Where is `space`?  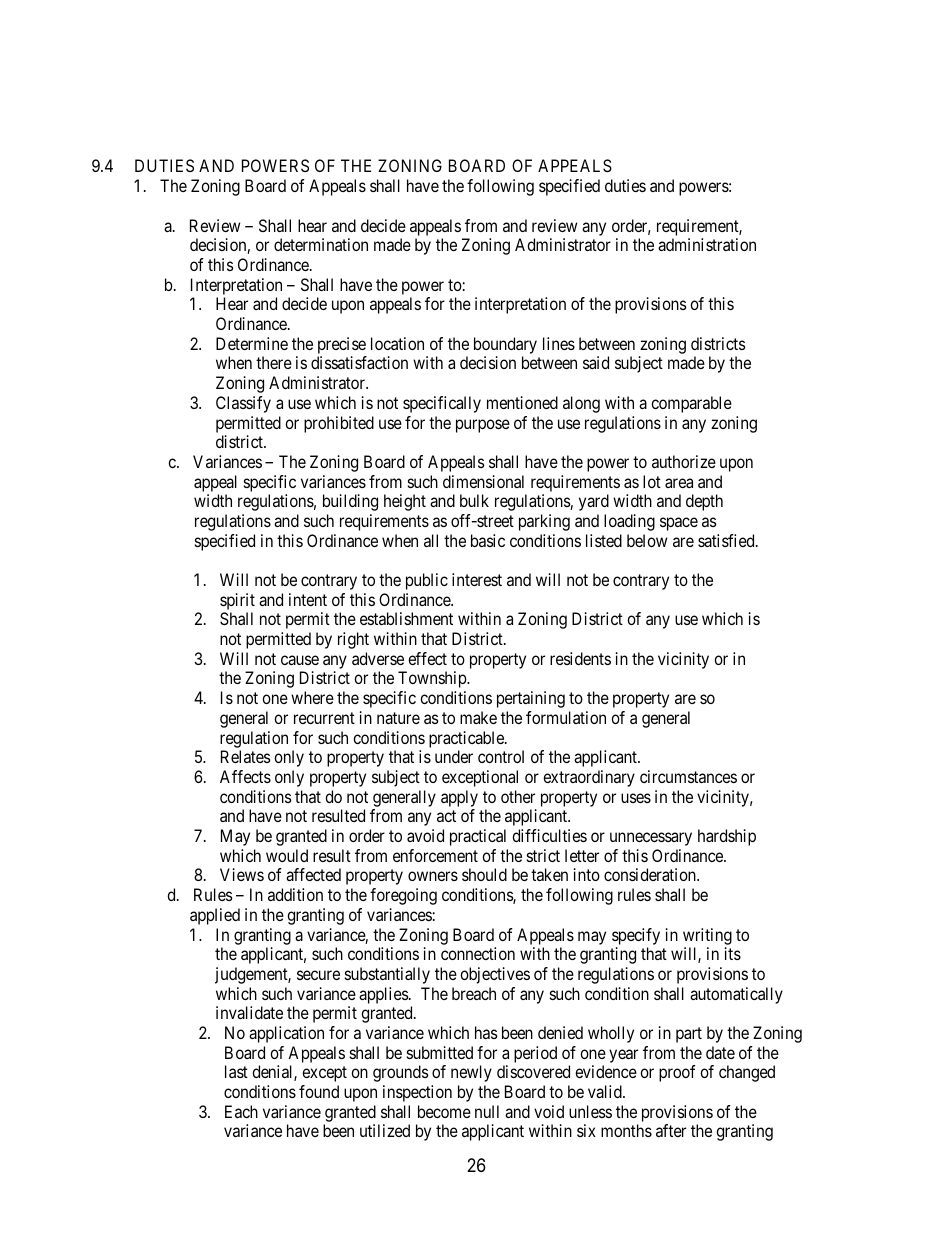 space is located at coordinates (679, 524).
